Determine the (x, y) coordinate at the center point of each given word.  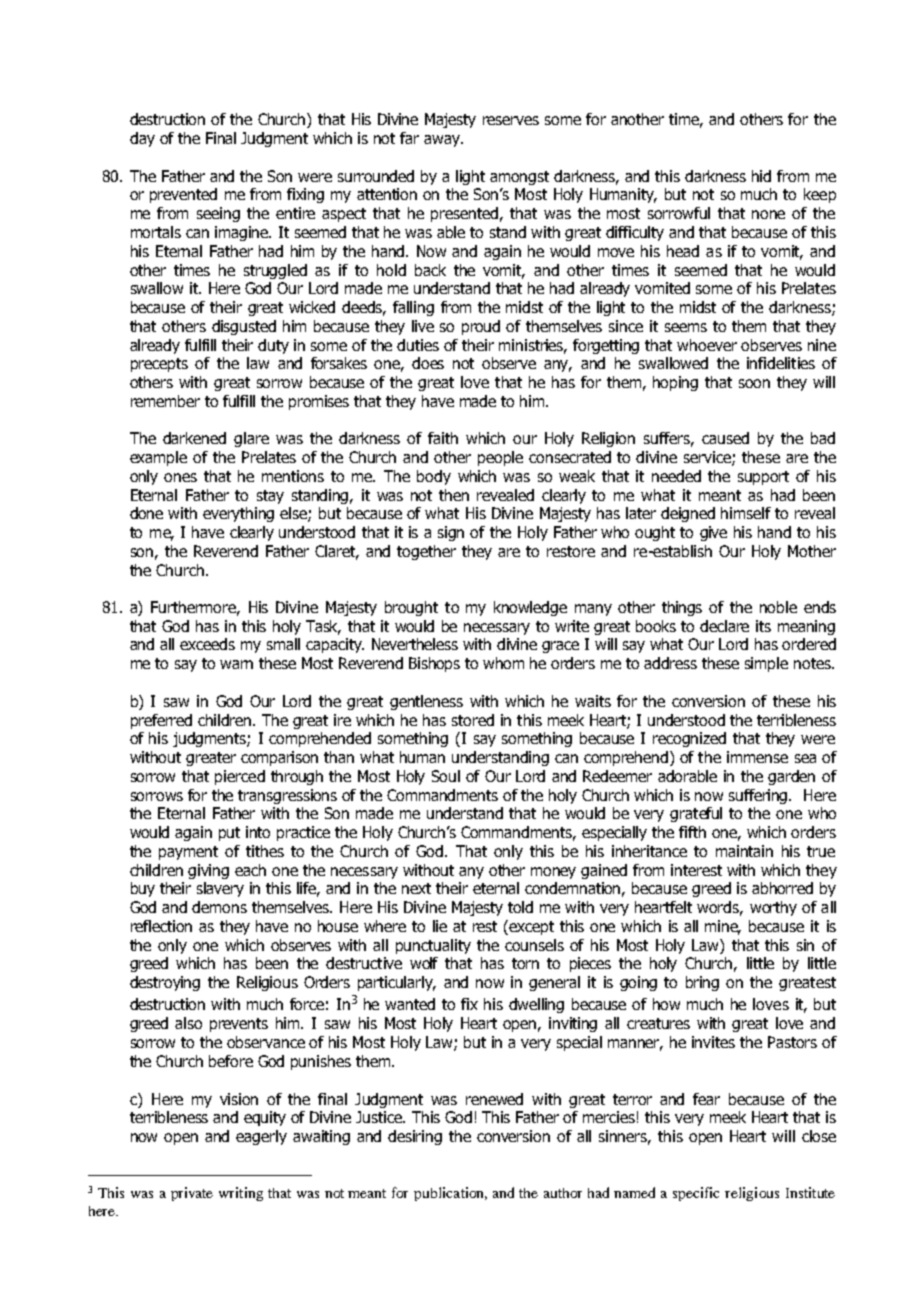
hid (761, 176)
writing (241, 1194)
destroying (165, 983)
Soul (446, 776)
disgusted (244, 327)
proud (481, 327)
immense (757, 757)
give (713, 533)
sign (451, 533)
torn (525, 963)
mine (723, 927)
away (443, 141)
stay (270, 497)
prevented (183, 195)
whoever (707, 345)
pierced (240, 777)
